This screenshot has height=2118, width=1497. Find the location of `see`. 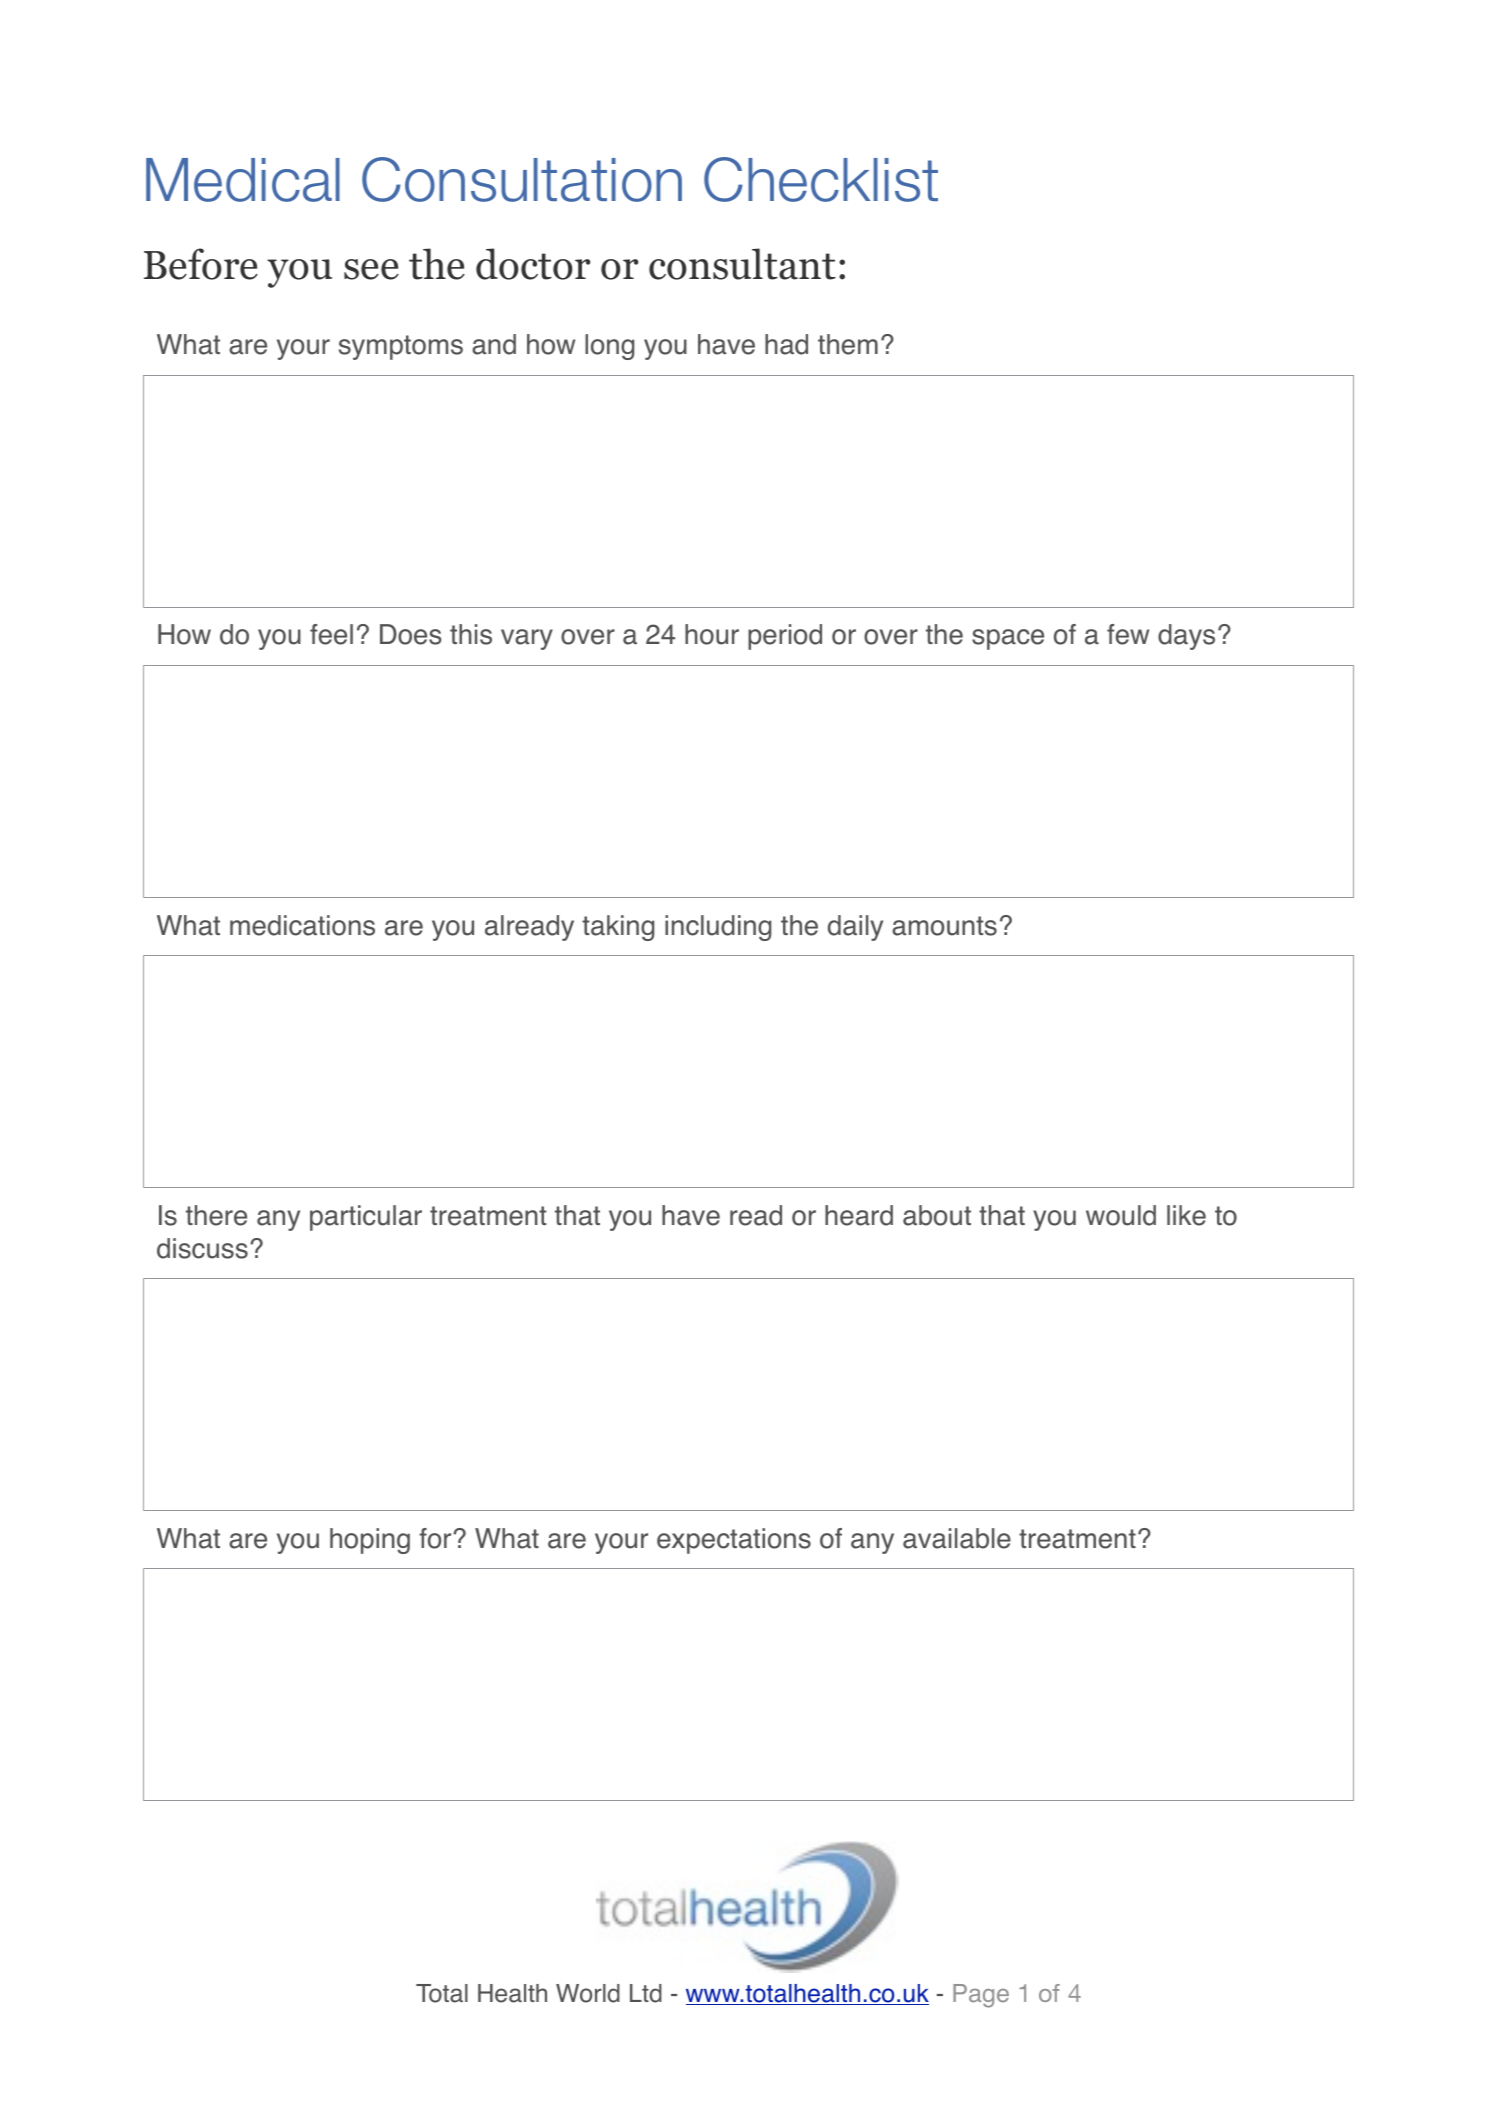

see is located at coordinates (371, 269).
